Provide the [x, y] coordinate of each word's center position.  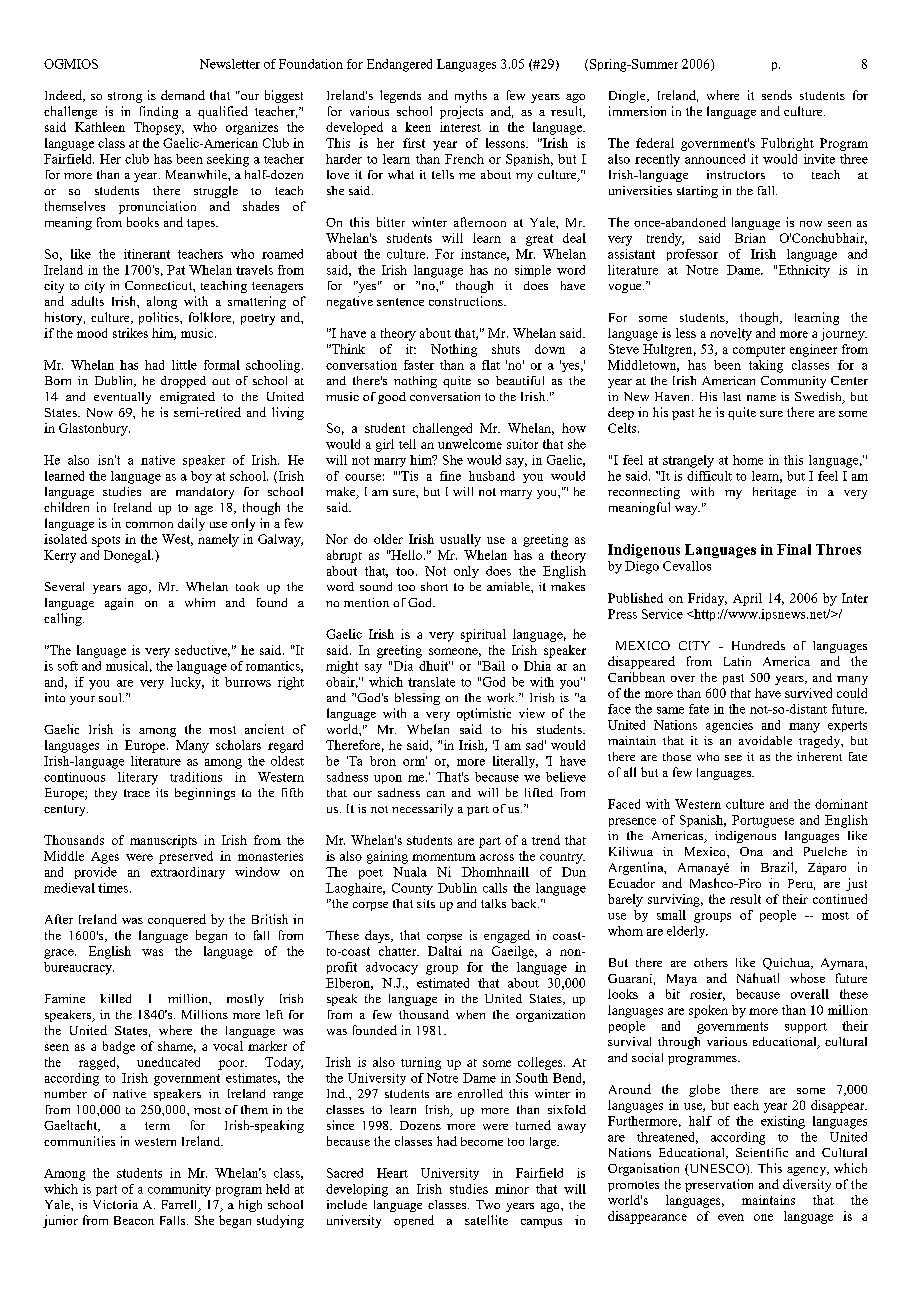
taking [766, 366]
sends [777, 95]
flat [491, 365]
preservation [719, 1185]
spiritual [483, 635]
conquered [177, 920]
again [119, 604]
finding [159, 112]
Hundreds [758, 645]
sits [426, 903]
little [184, 365]
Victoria [115, 1204]
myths [471, 96]
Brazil [778, 868]
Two [488, 1204]
